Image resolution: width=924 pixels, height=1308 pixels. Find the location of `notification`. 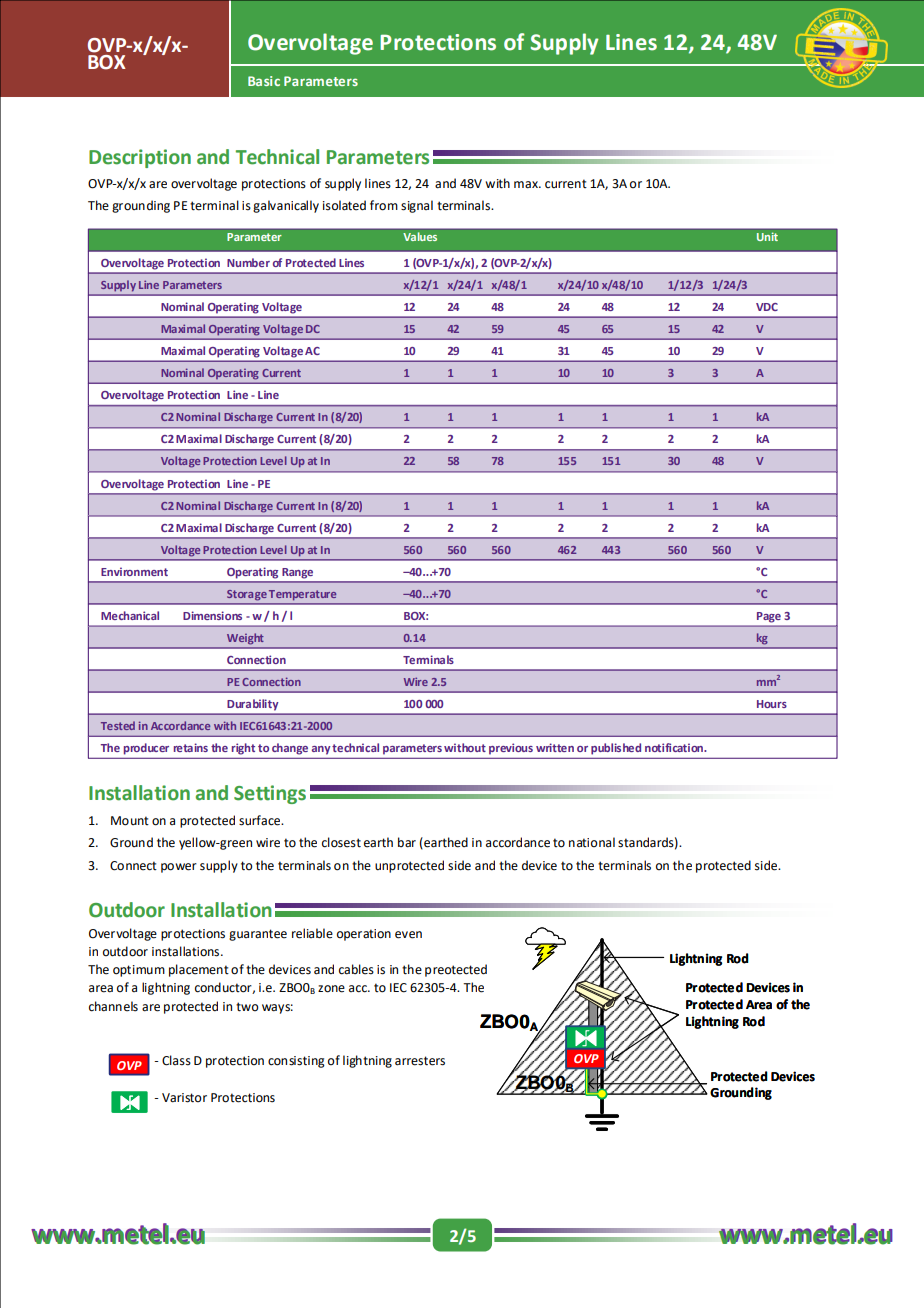

notification is located at coordinates (675, 747).
